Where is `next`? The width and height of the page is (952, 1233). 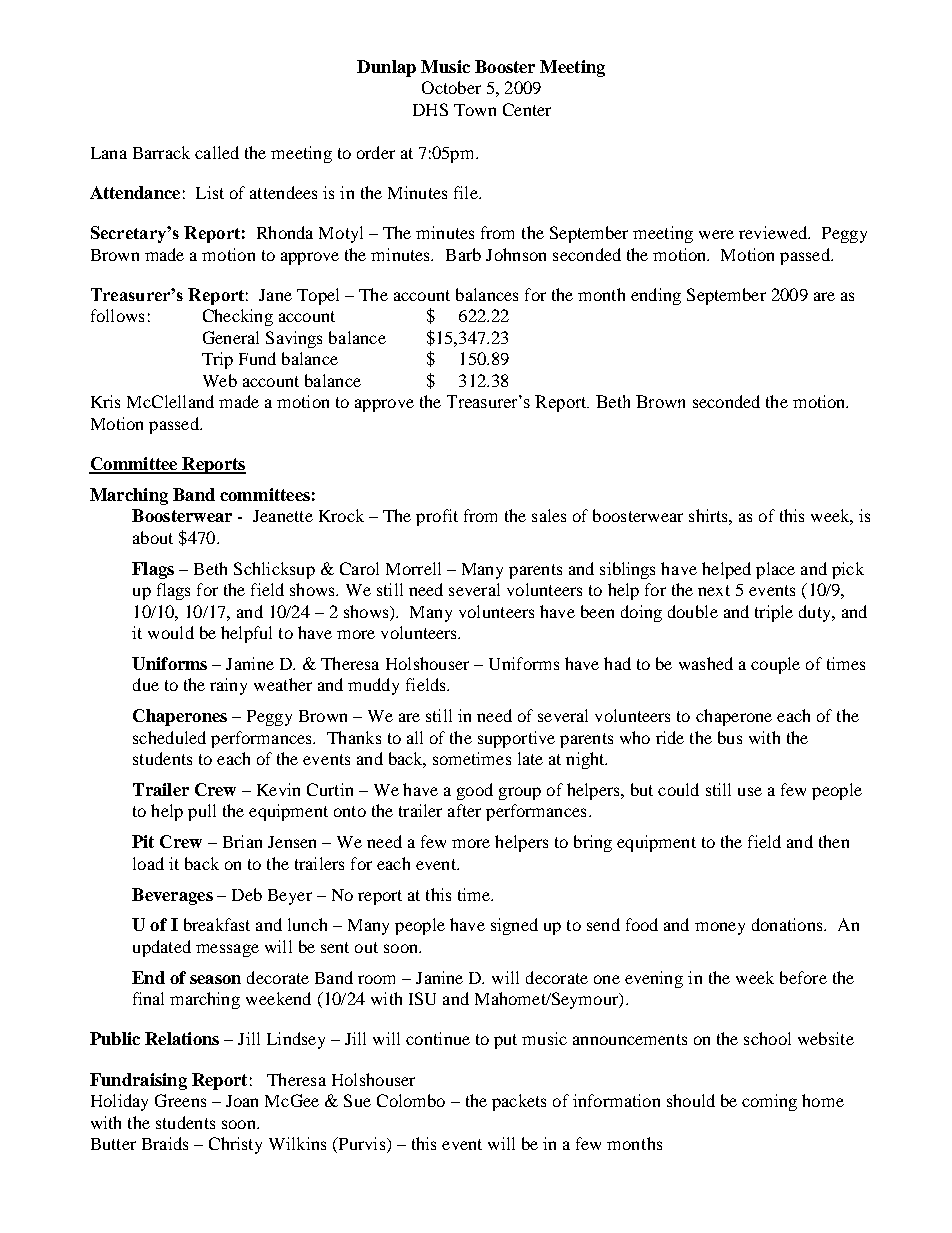 next is located at coordinates (714, 590).
